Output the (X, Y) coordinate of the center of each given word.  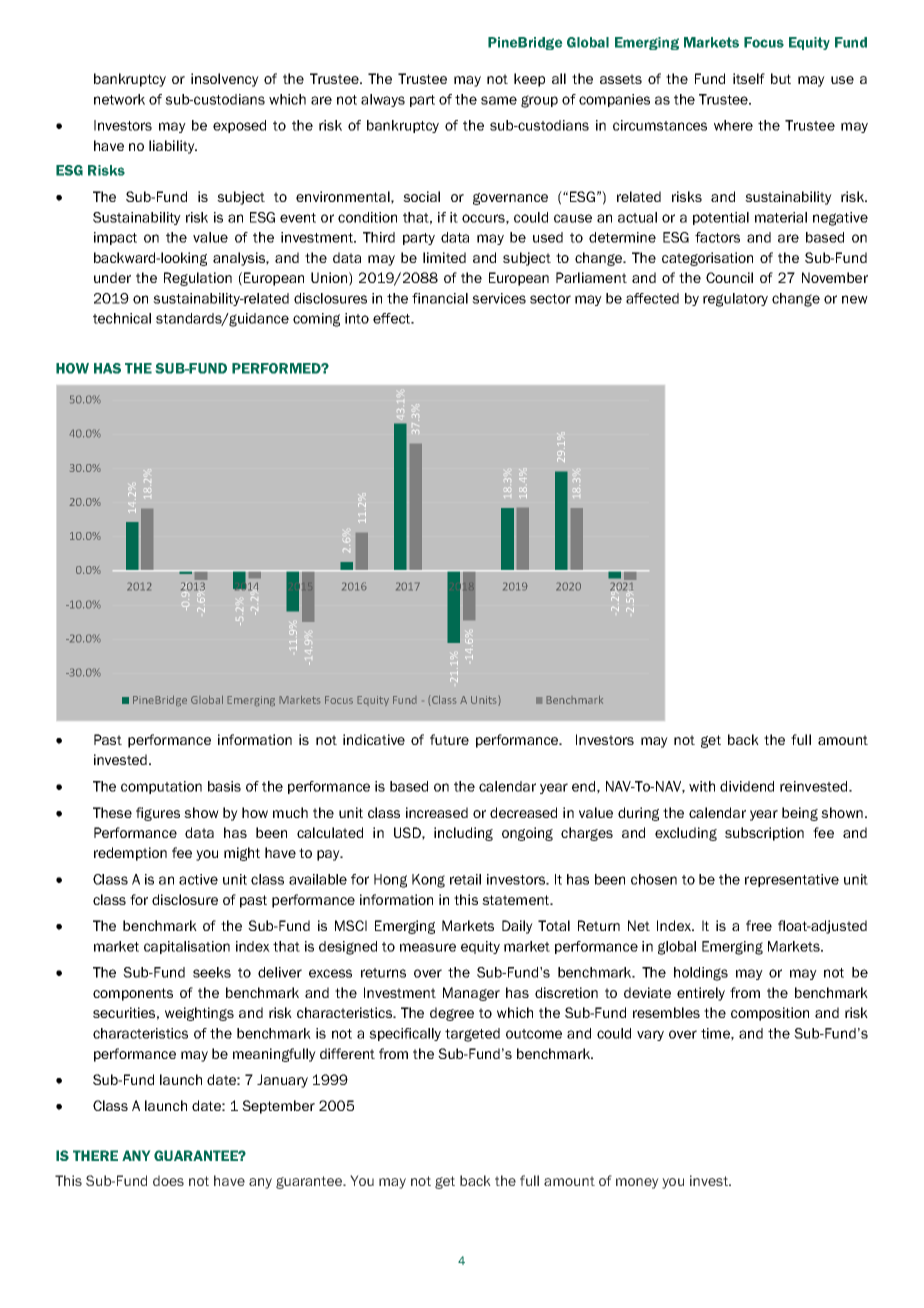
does (168, 1180)
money (637, 1183)
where (733, 125)
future (449, 739)
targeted (472, 1035)
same (499, 100)
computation (161, 787)
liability (173, 147)
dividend (747, 786)
